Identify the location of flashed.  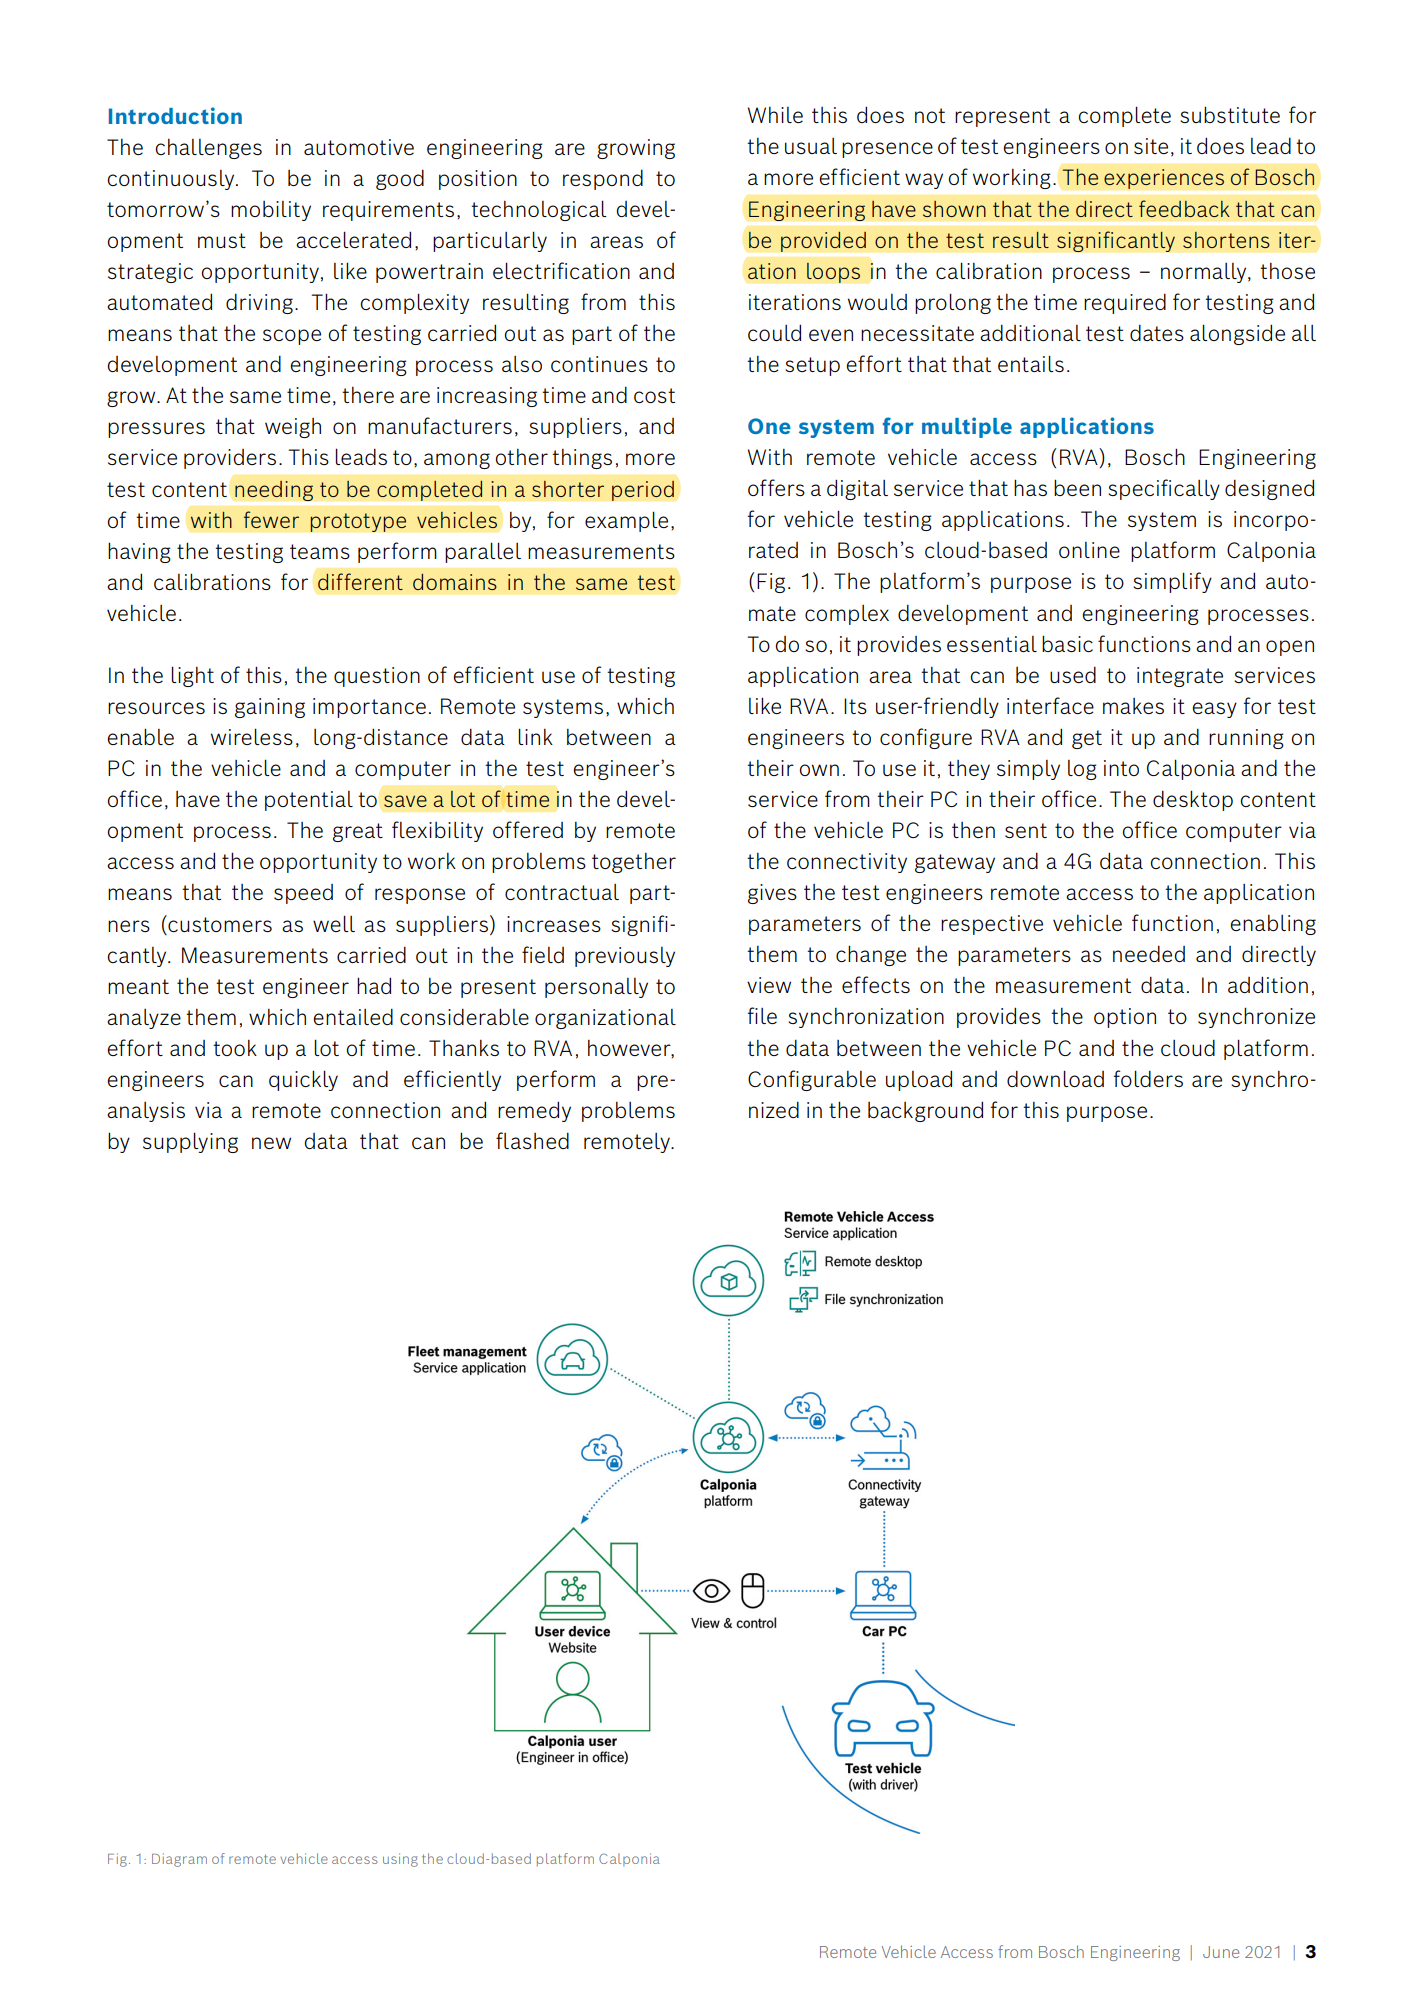
(532, 1140).
